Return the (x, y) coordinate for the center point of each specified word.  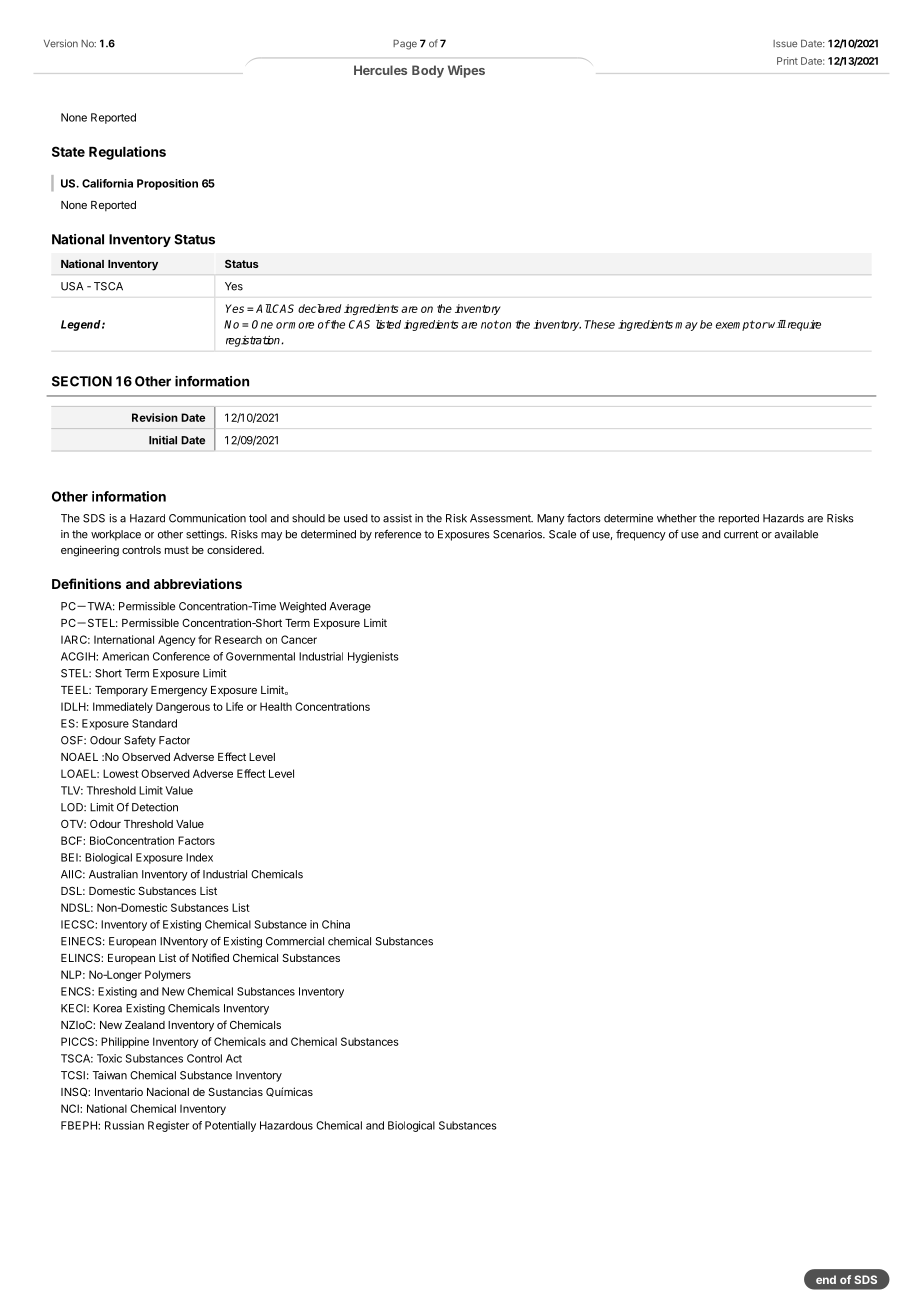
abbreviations (198, 583)
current (741, 534)
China (336, 924)
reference (398, 534)
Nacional (168, 1091)
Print (787, 61)
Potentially (230, 1126)
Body (428, 71)
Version (61, 43)
